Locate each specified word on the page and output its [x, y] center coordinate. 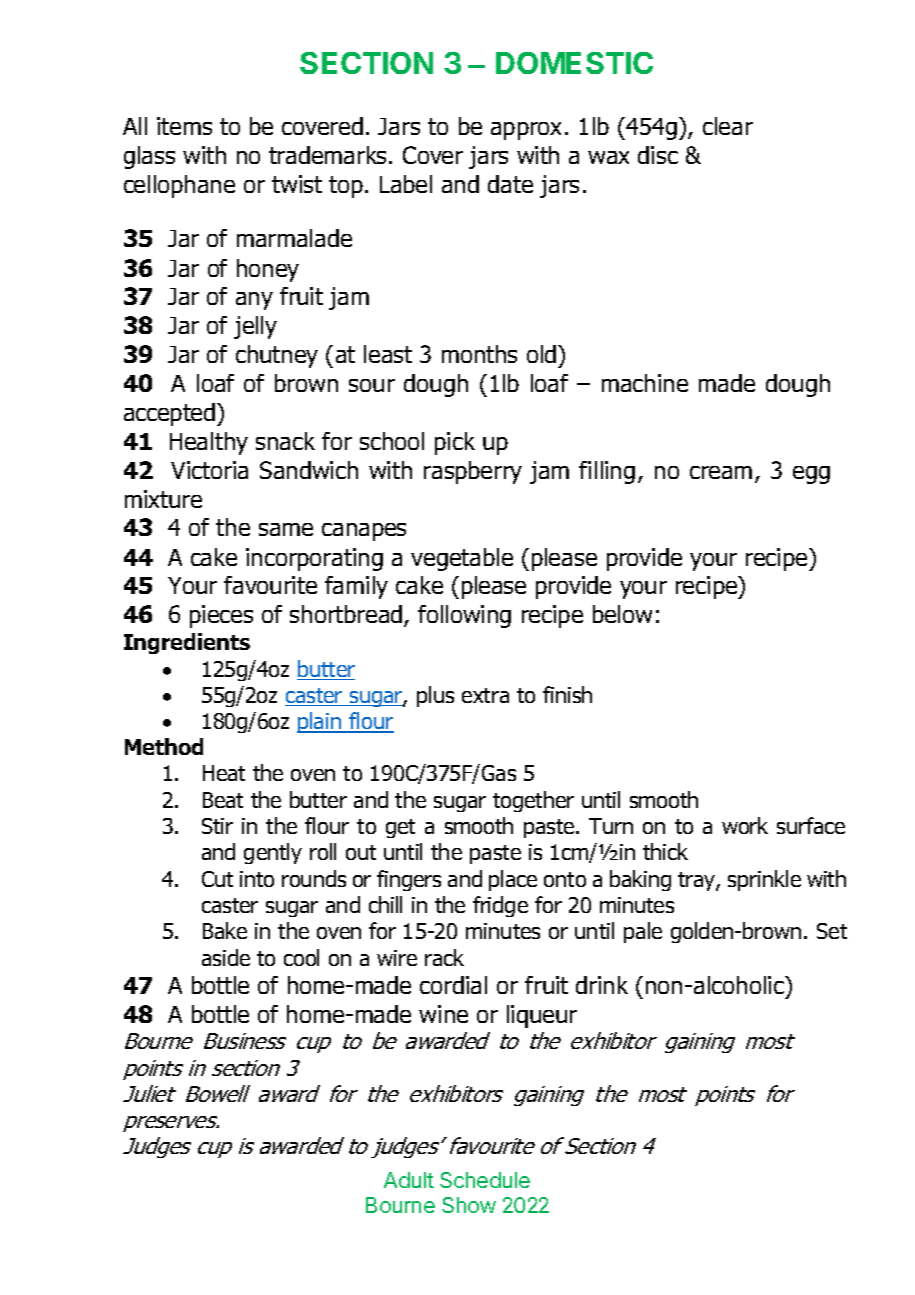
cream [721, 472]
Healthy [209, 443]
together [533, 801]
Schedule [485, 1180]
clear [728, 126]
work [745, 825]
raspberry [473, 472]
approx [526, 131]
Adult [409, 1180]
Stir [217, 826]
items [184, 126]
